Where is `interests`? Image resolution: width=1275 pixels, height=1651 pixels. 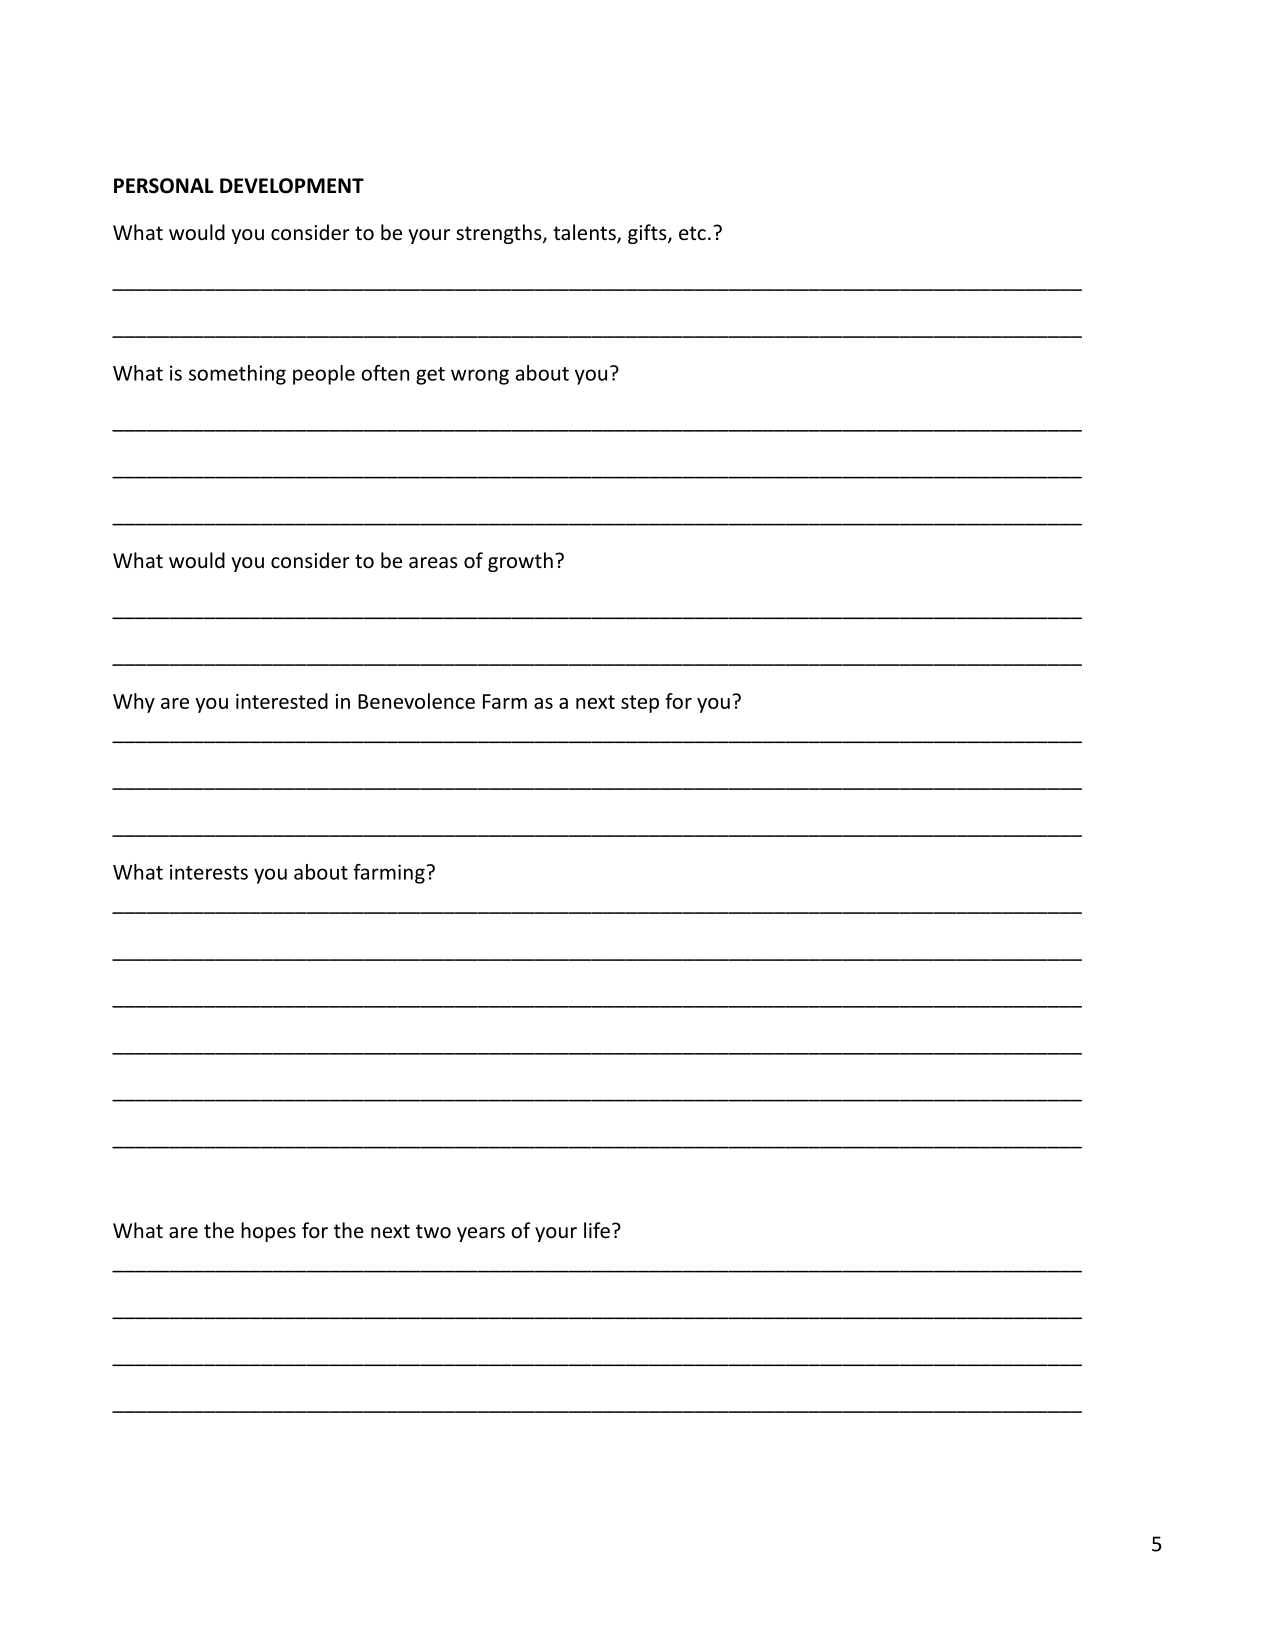 interests is located at coordinates (209, 872).
